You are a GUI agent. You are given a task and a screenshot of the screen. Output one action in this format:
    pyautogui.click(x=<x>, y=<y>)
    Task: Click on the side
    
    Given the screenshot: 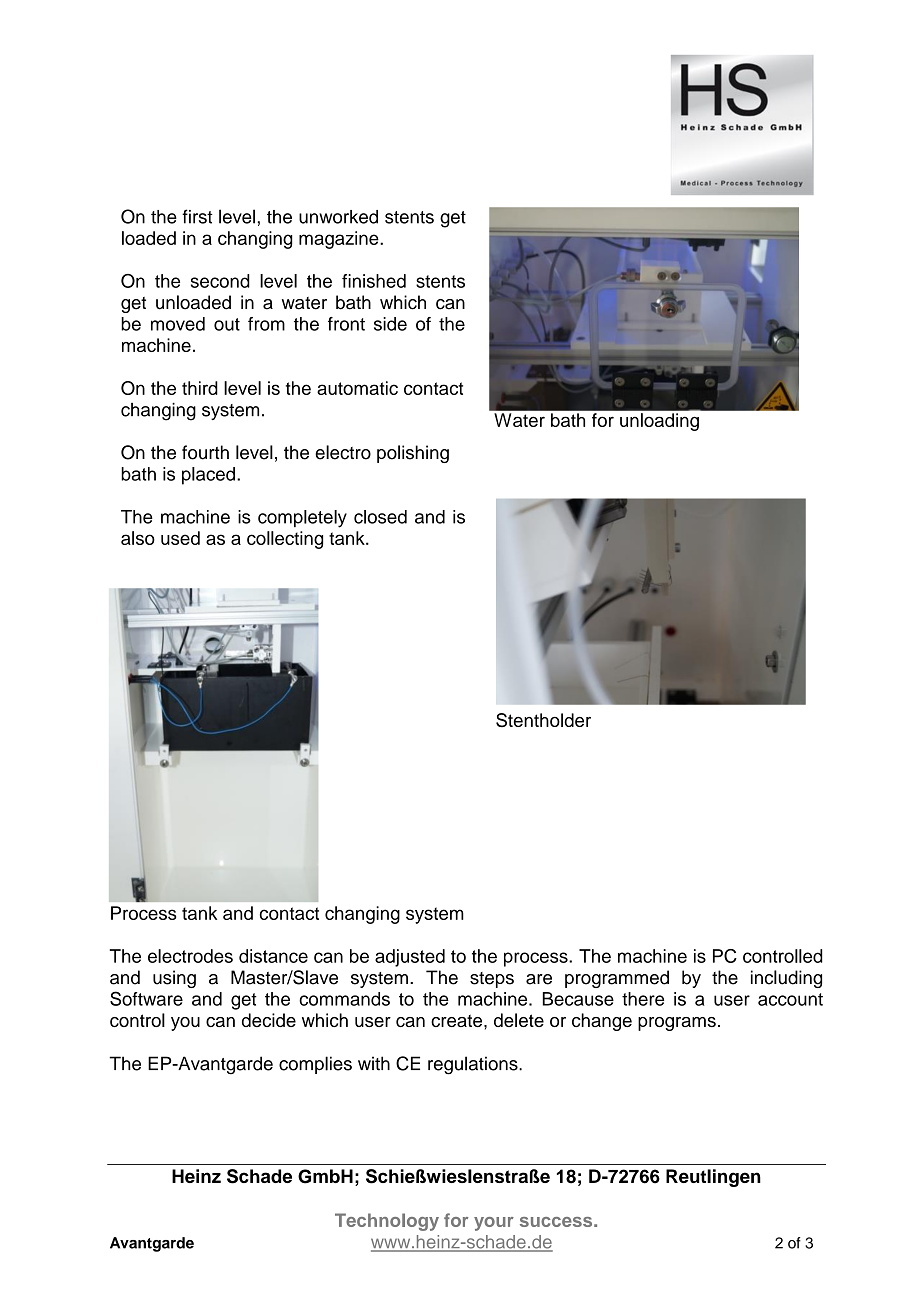 What is the action you would take?
    pyautogui.click(x=390, y=324)
